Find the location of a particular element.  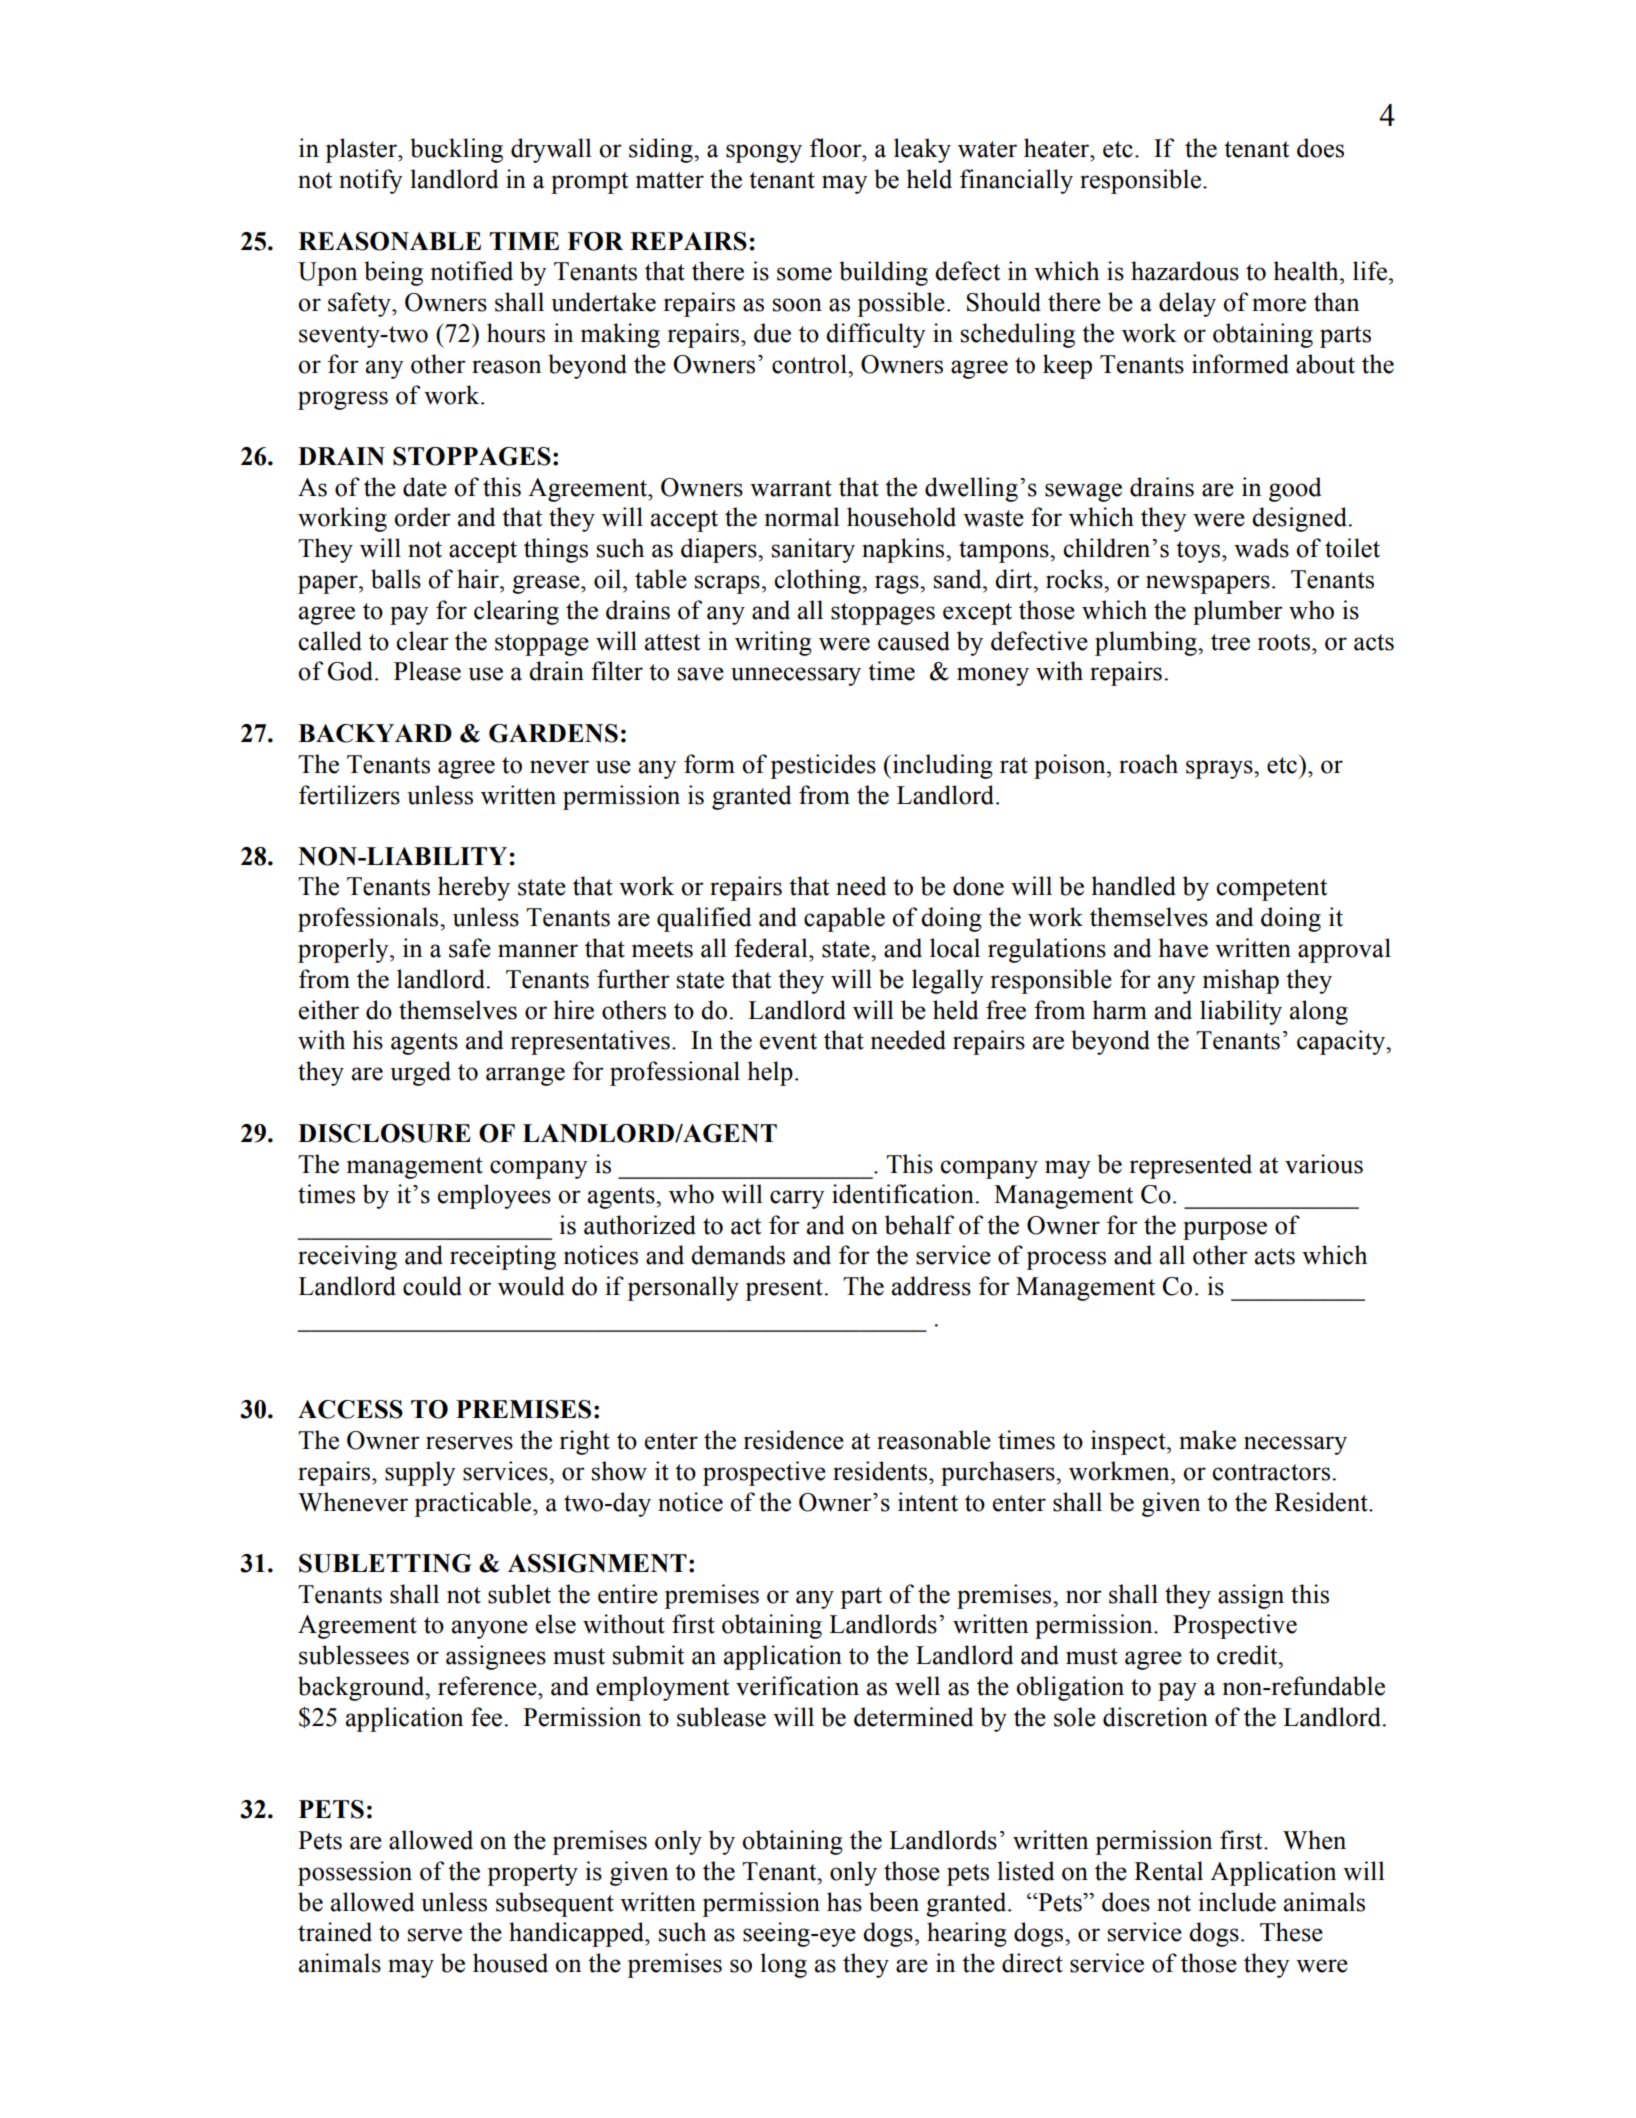

hazardous is located at coordinates (1185, 271).
